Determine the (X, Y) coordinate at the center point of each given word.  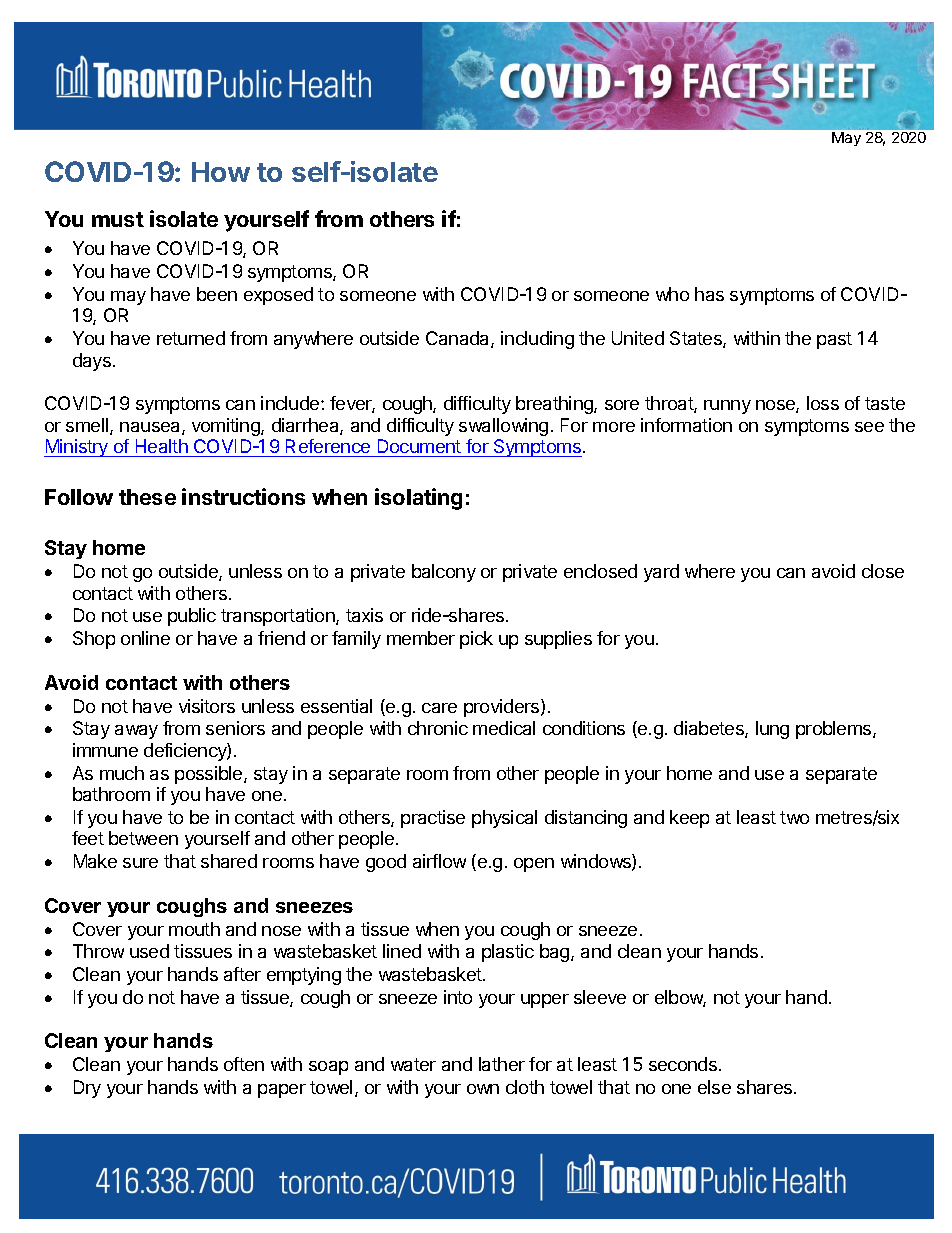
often (244, 1064)
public (192, 617)
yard (661, 573)
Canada (459, 339)
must (118, 219)
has (709, 294)
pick (476, 640)
